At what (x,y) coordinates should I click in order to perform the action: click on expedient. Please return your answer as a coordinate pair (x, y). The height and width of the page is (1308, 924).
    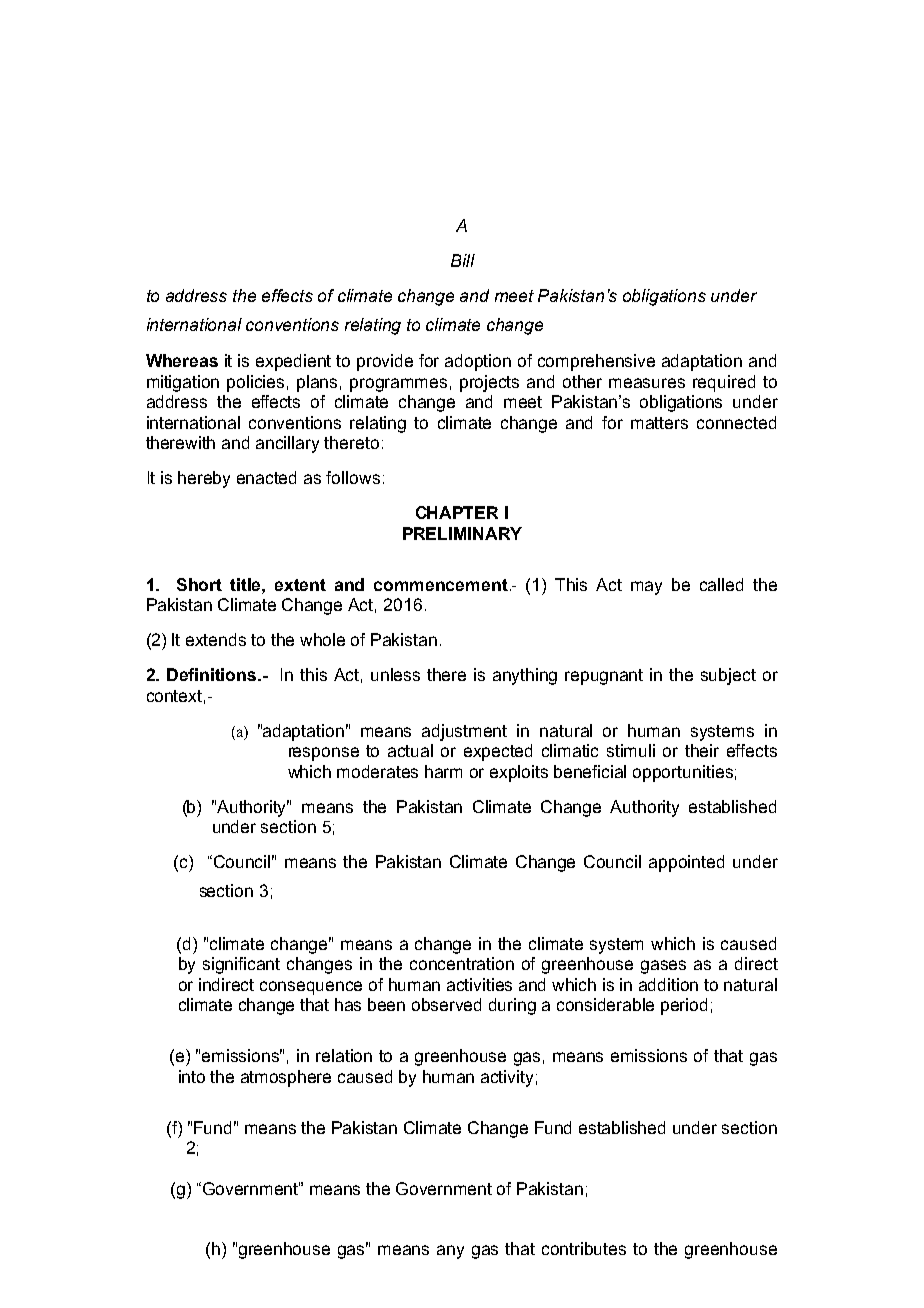
    Looking at the image, I should click on (293, 362).
